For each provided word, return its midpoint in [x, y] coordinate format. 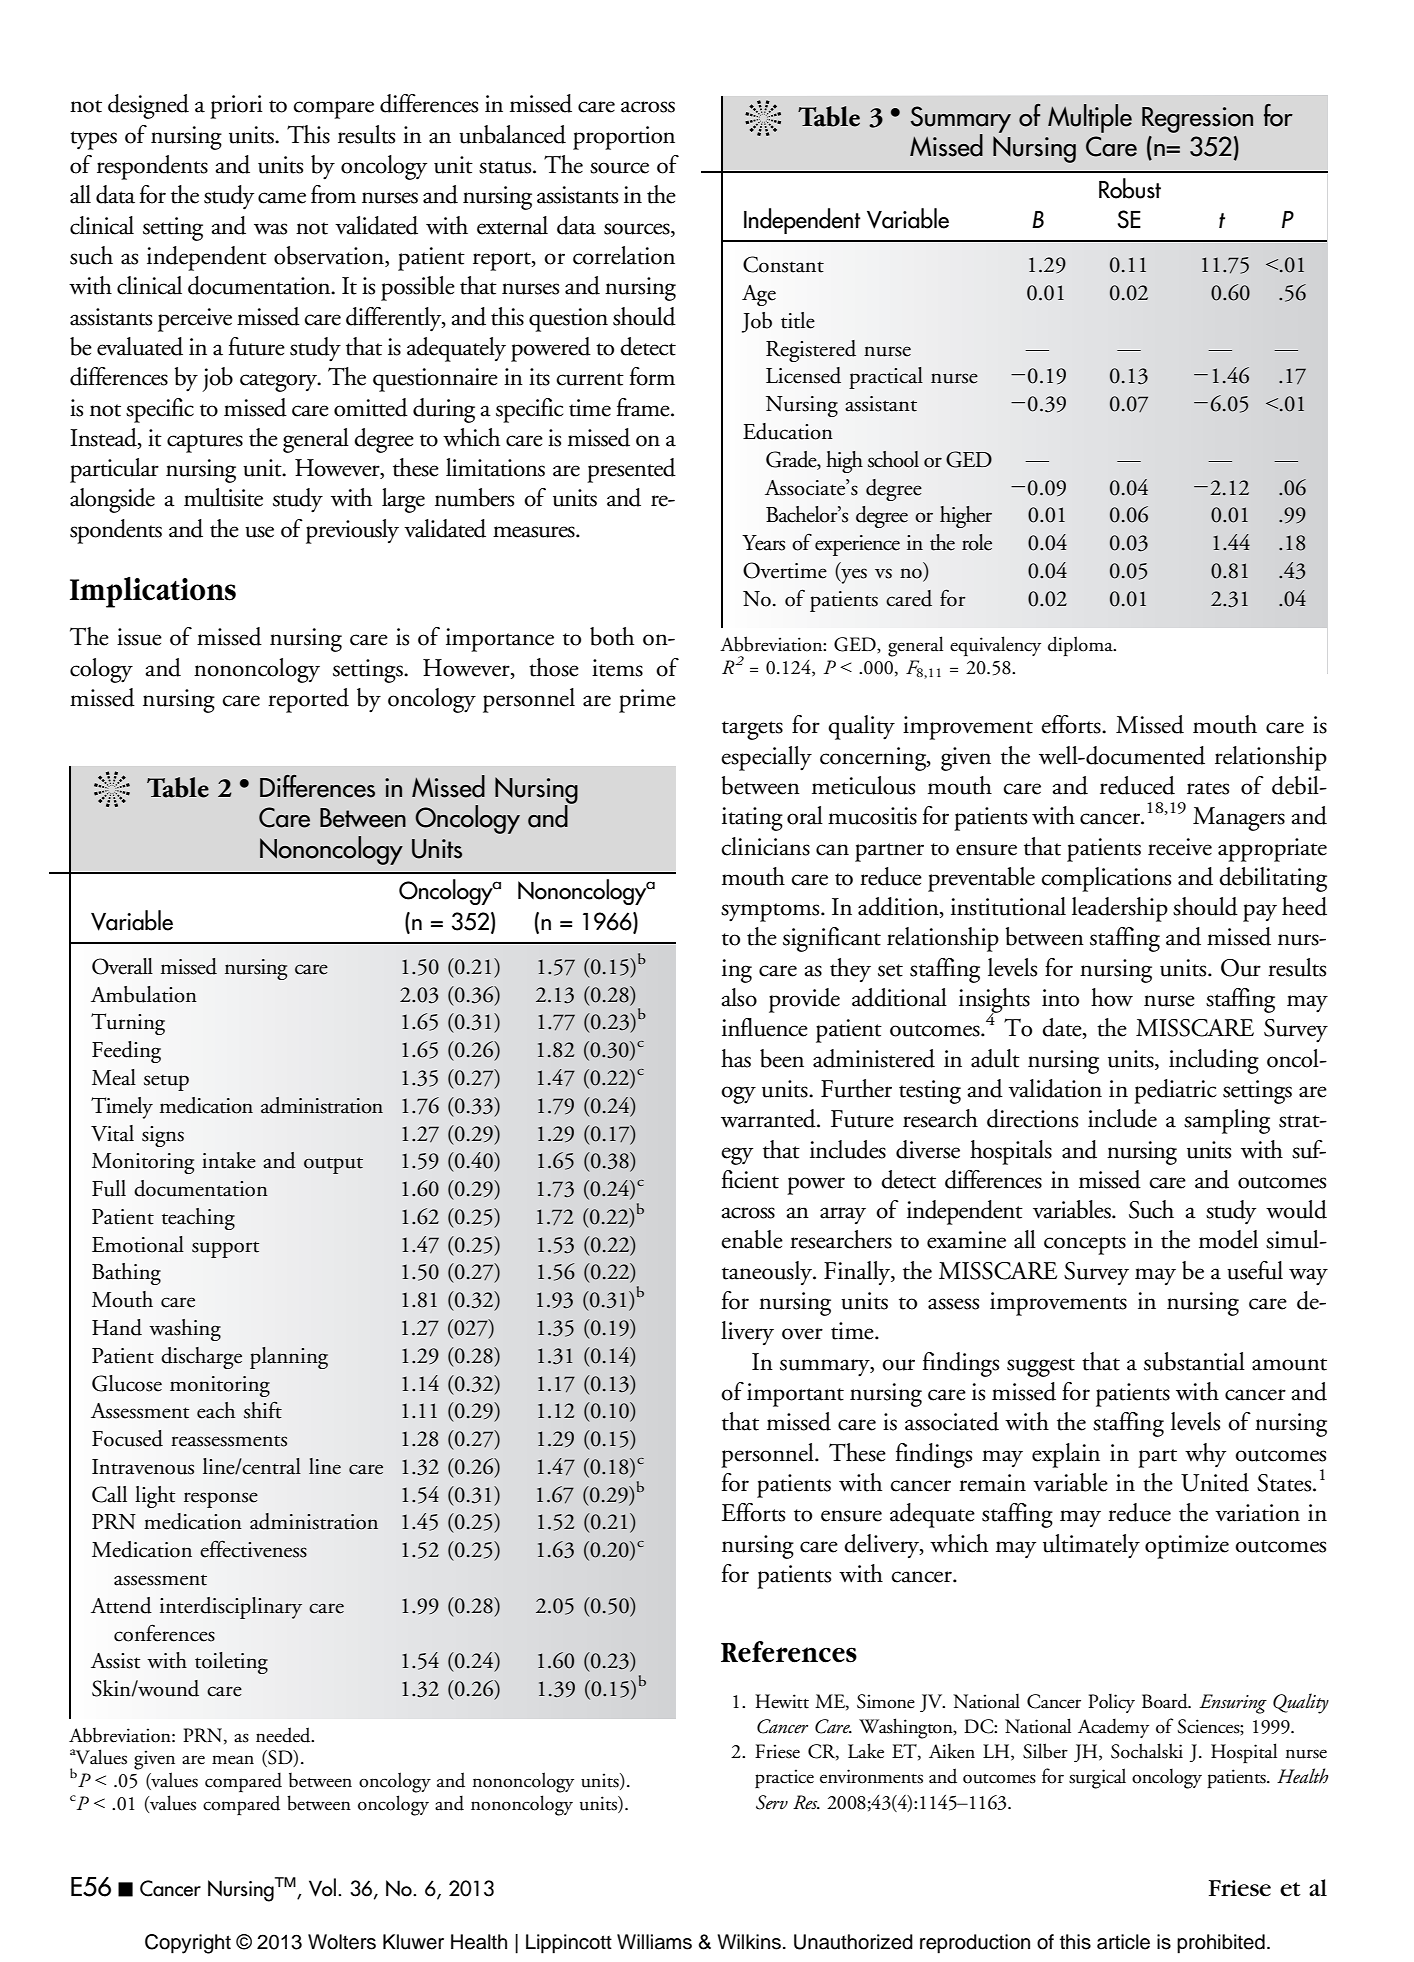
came [282, 198]
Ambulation [144, 994]
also [739, 997]
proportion [624, 138]
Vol [322, 1887]
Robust [1130, 188]
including [1214, 1061]
